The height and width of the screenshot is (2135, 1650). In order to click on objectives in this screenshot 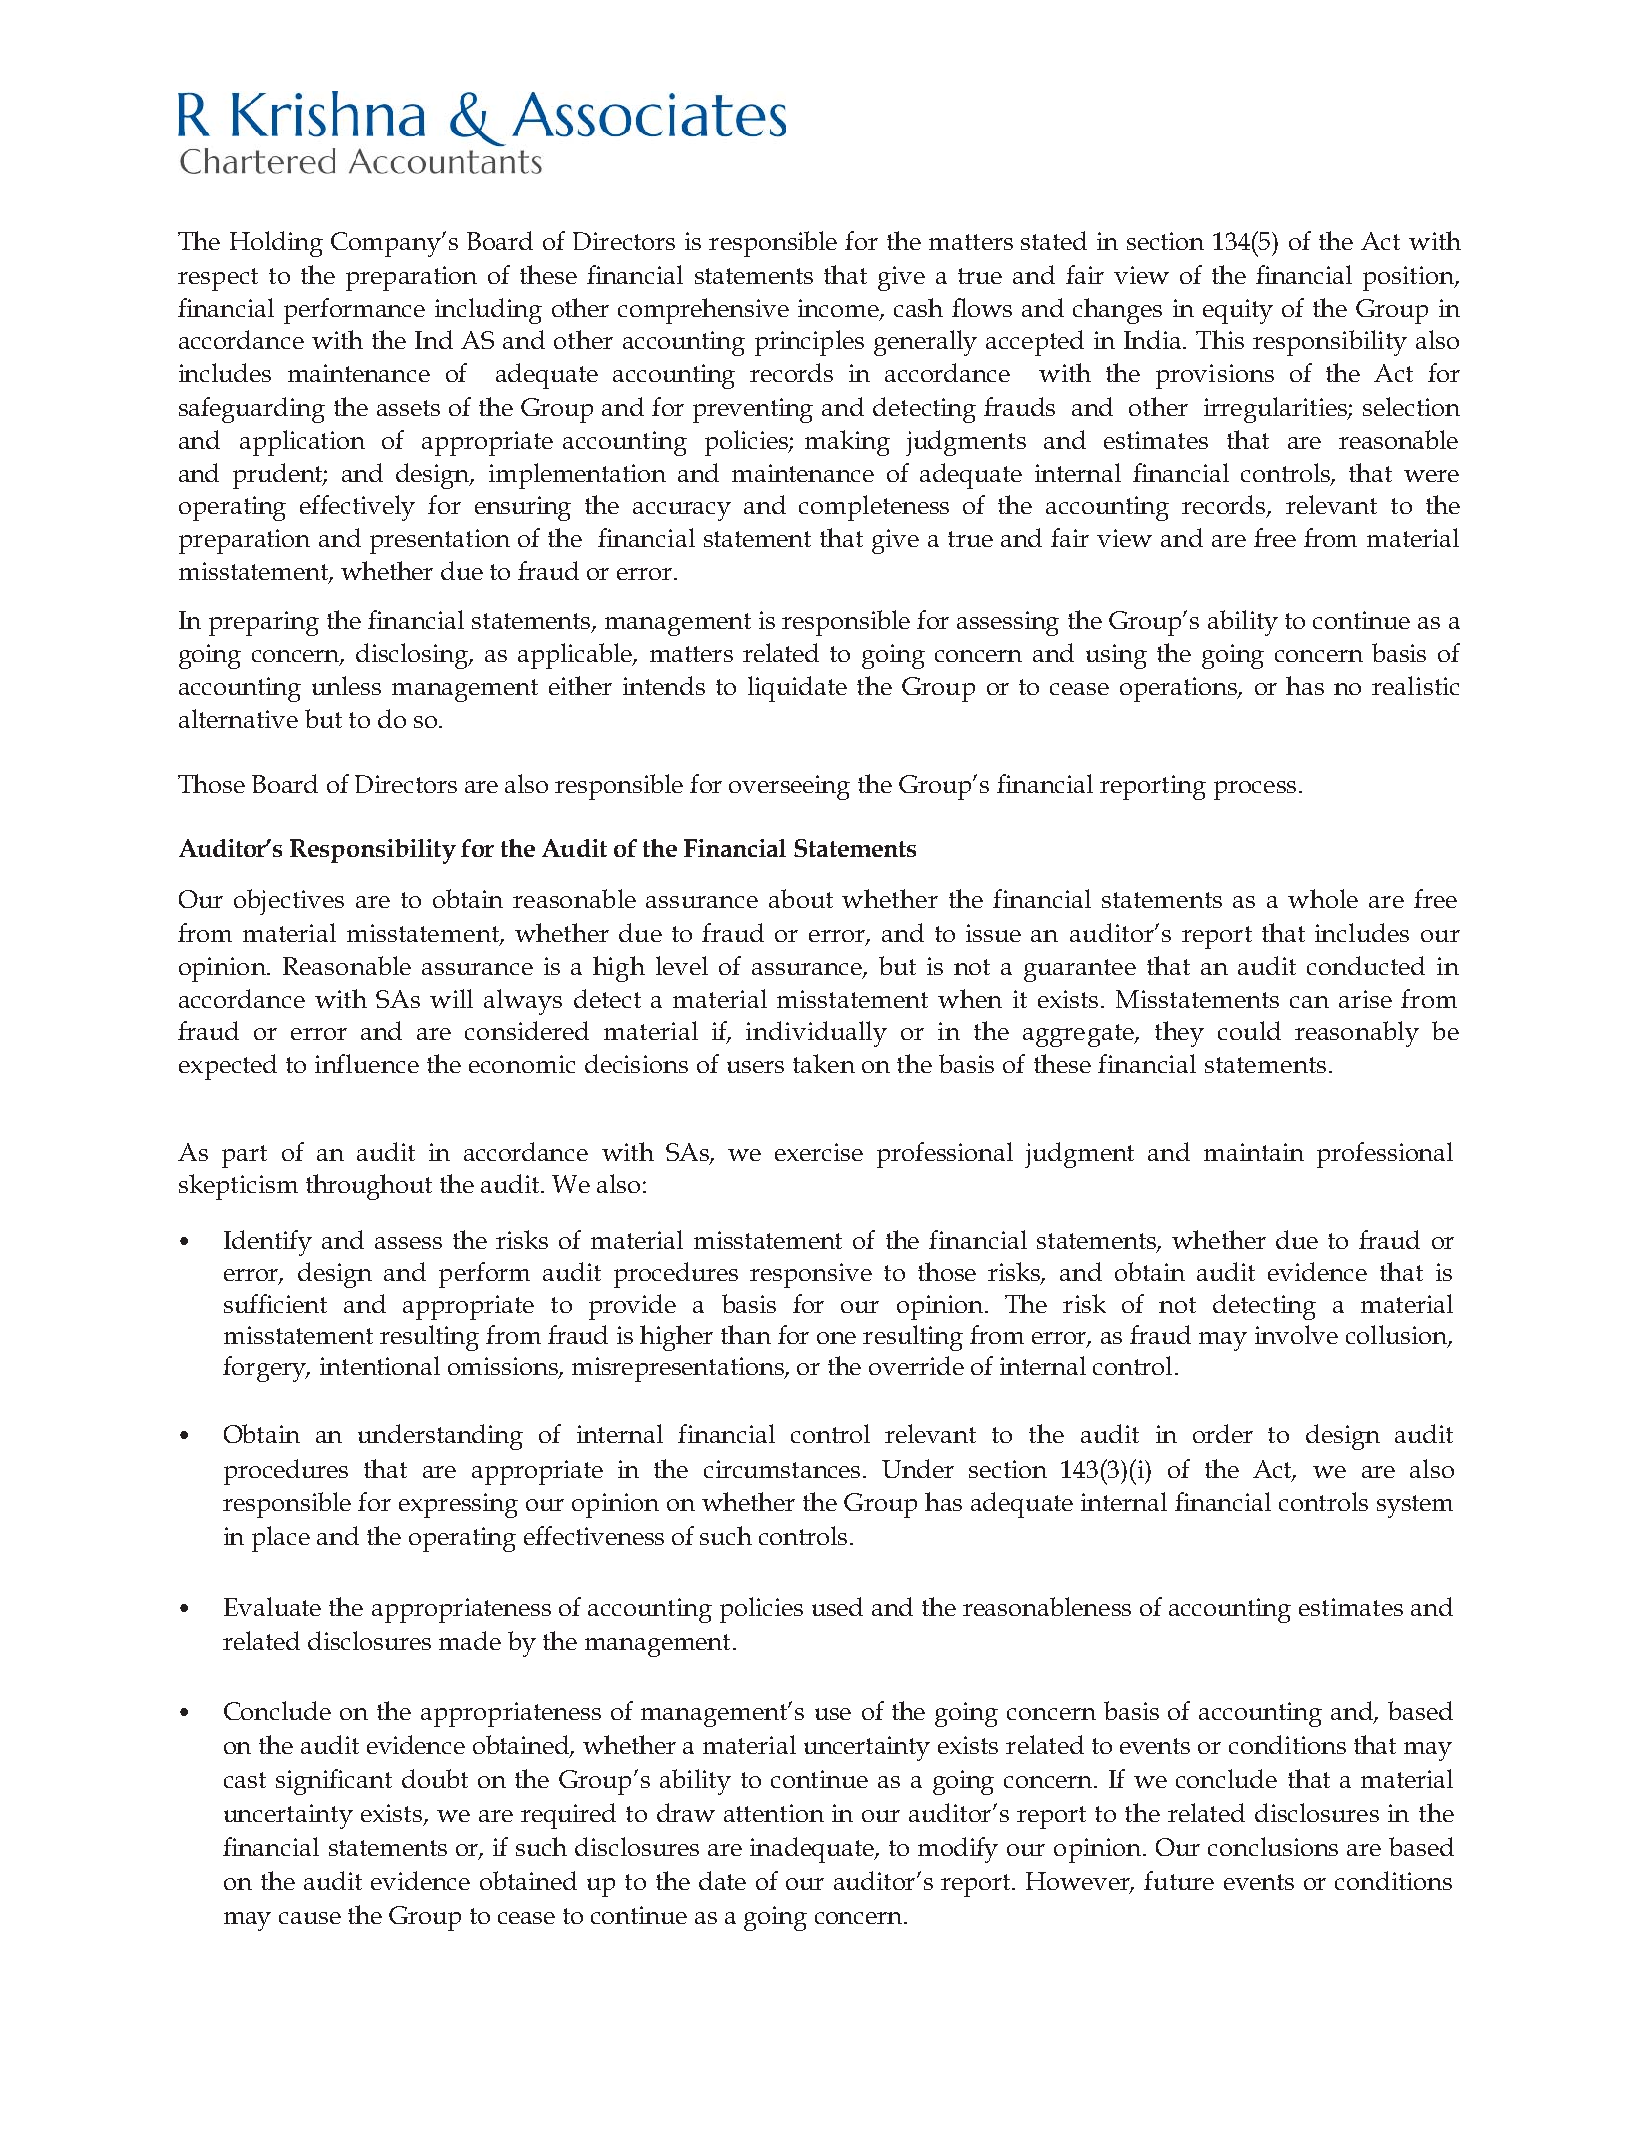, I will do `click(289, 902)`.
